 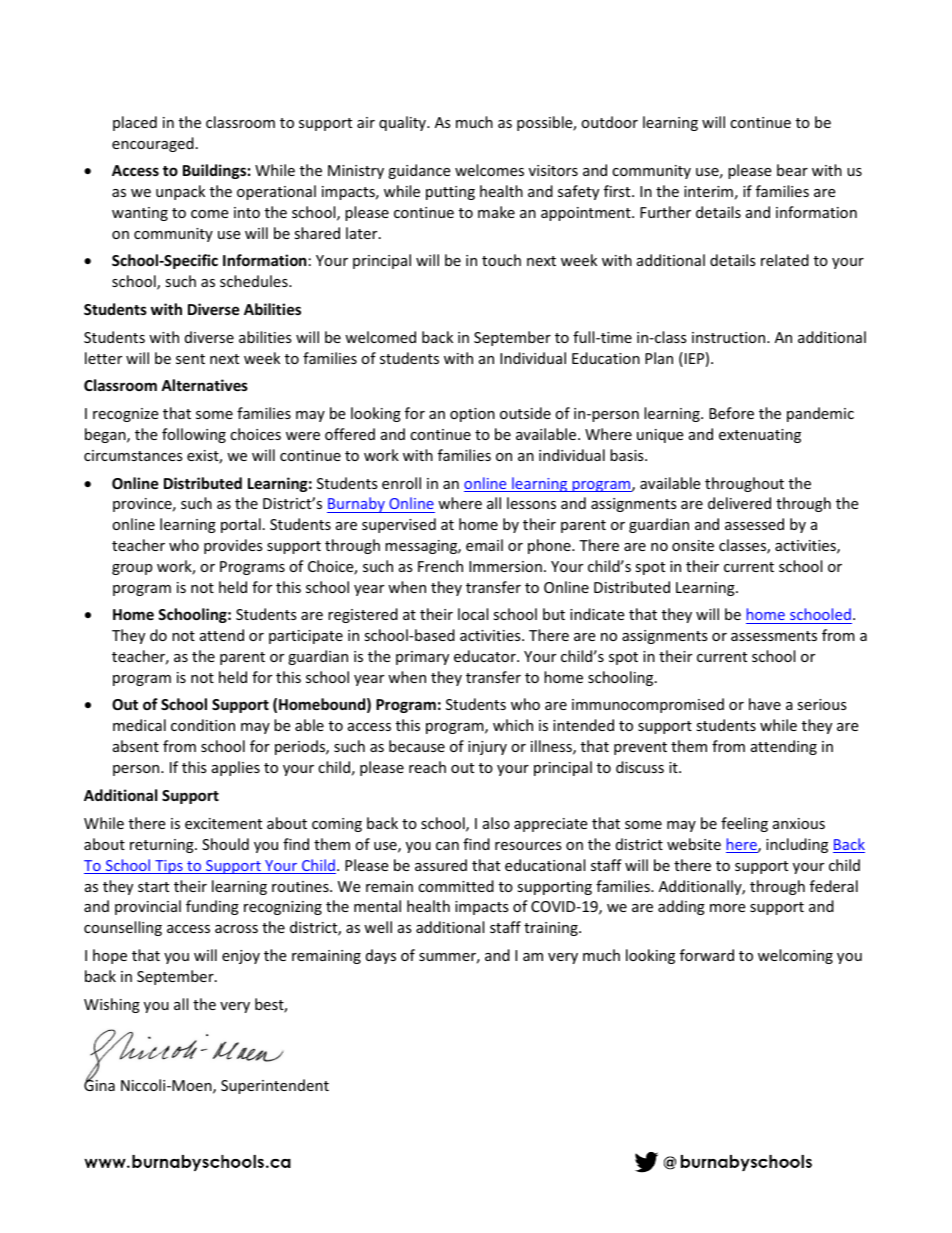 I want to click on assessments, so click(x=774, y=636).
